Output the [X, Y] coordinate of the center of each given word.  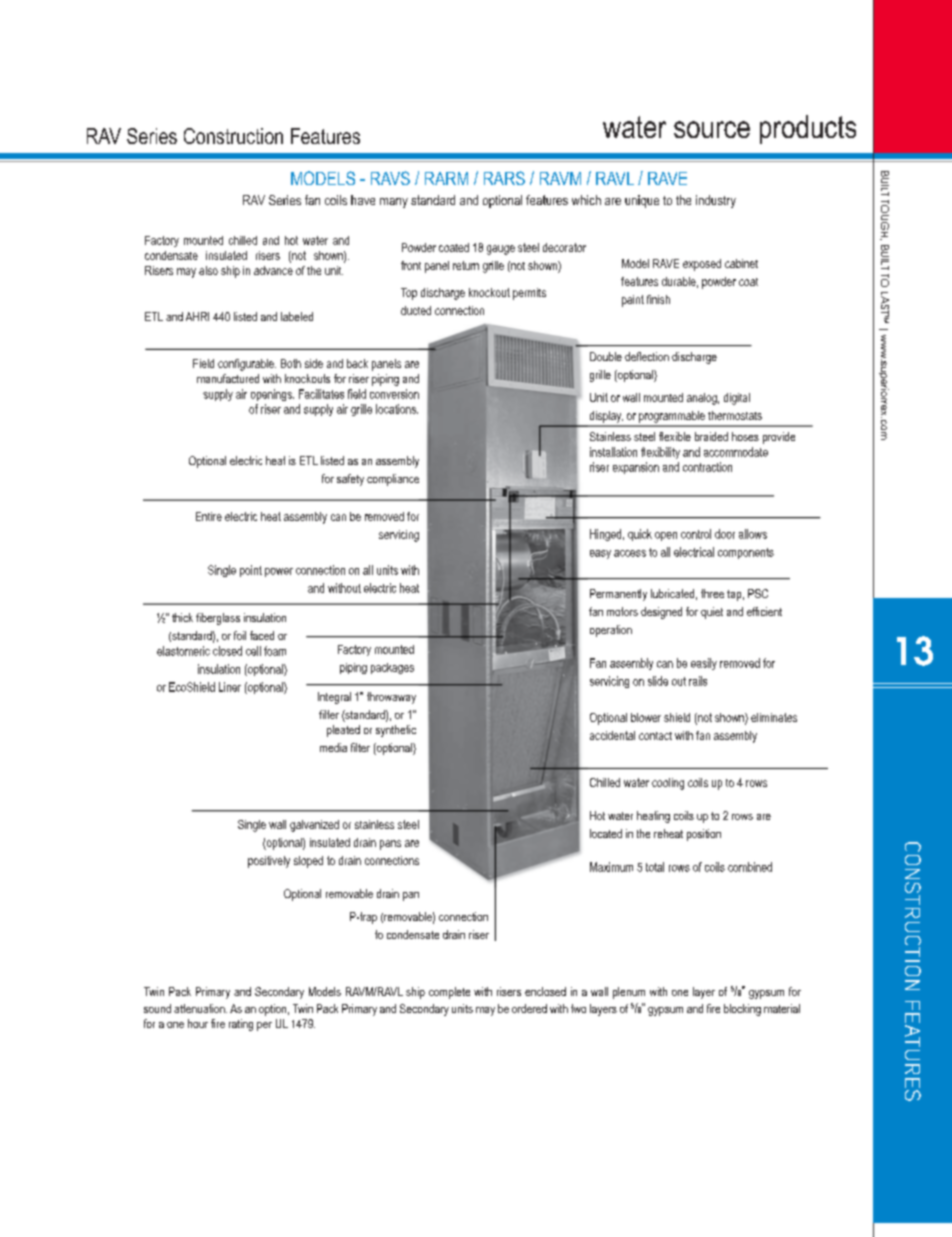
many [394, 203]
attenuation [200, 1008]
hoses [745, 436]
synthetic [396, 731]
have [363, 200]
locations [397, 409]
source [712, 129]
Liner [230, 687]
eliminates [774, 717]
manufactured [228, 378]
